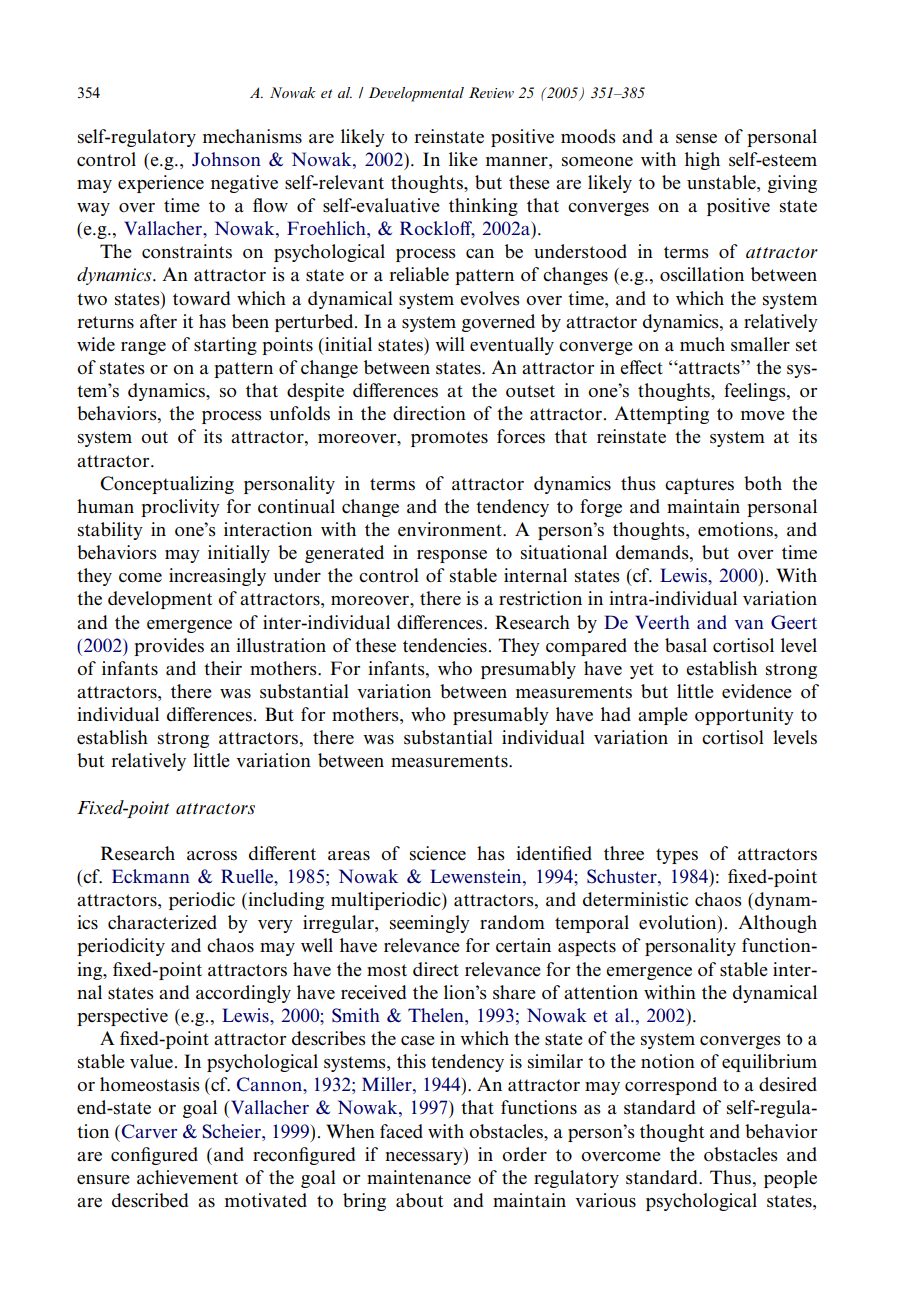  Describe the element at coordinates (187, 1177) in the screenshot. I see `achievement` at that location.
